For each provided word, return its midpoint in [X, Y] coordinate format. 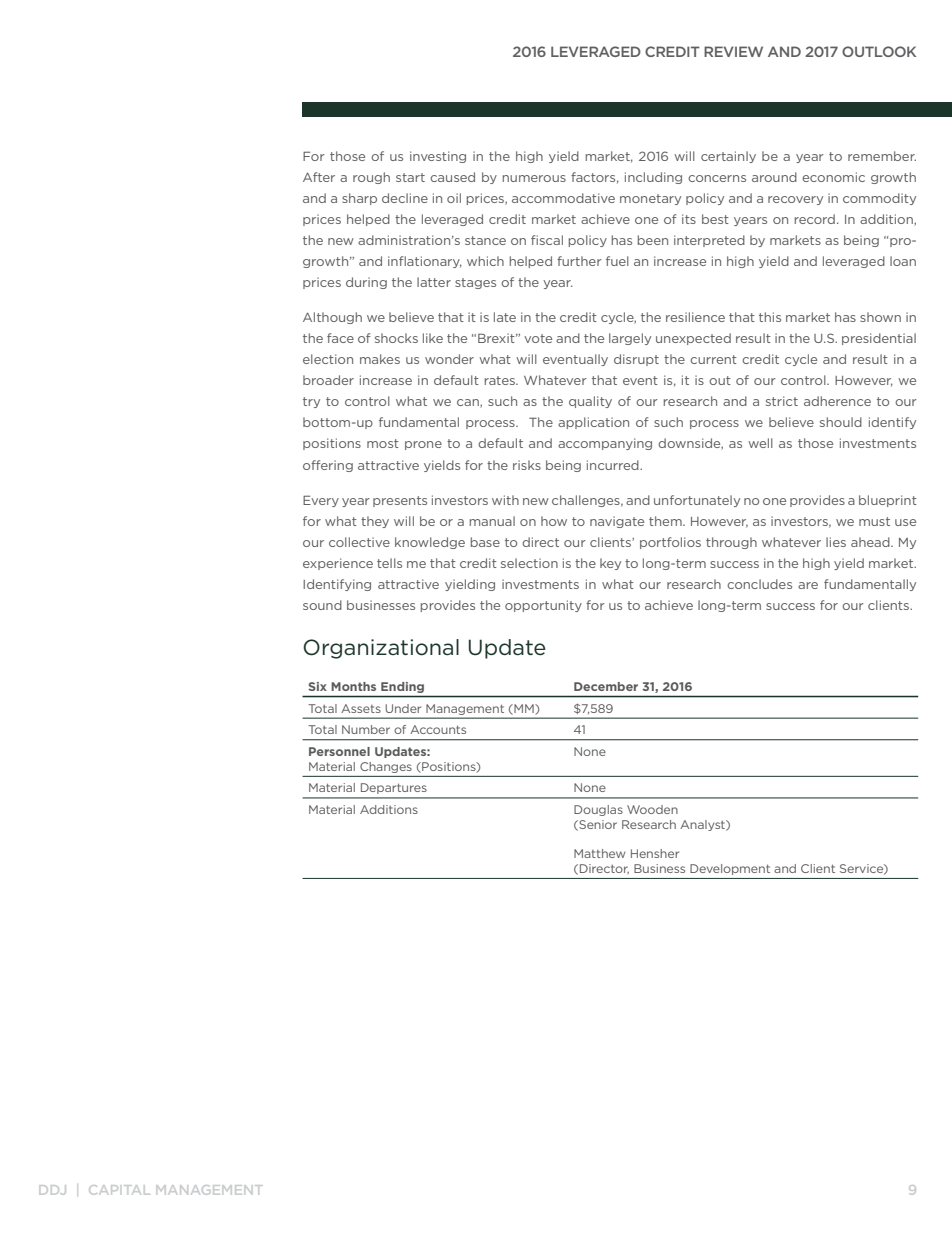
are [808, 585]
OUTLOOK [879, 51]
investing [438, 157]
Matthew [599, 853]
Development [730, 869]
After [319, 177]
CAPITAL [119, 1190]
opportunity [543, 606]
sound [322, 605]
